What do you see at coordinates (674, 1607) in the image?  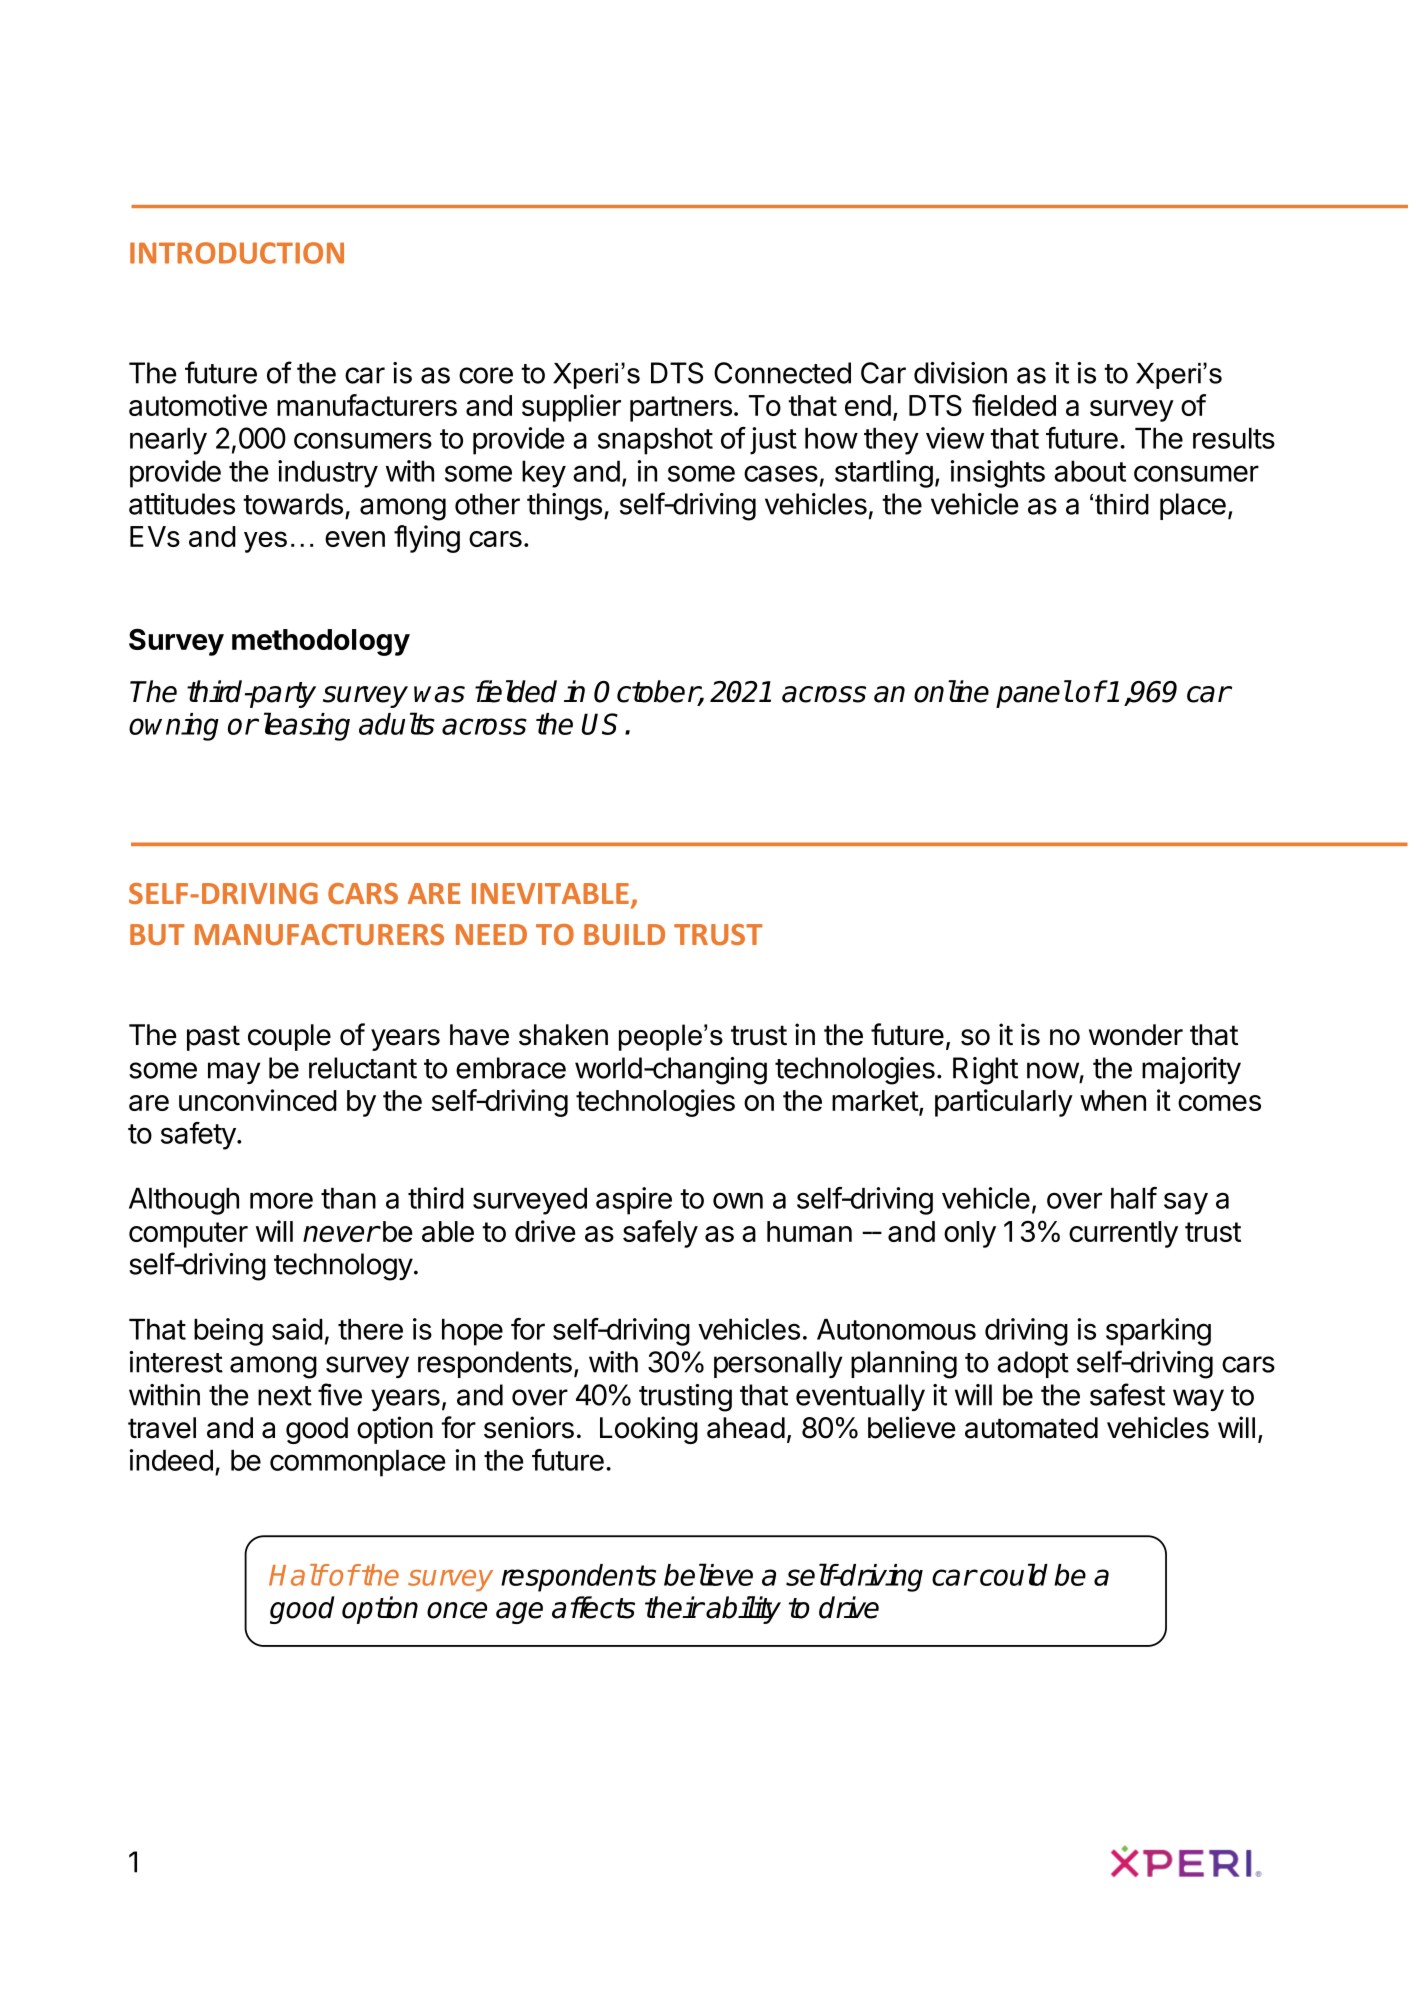 I see `their` at bounding box center [674, 1607].
